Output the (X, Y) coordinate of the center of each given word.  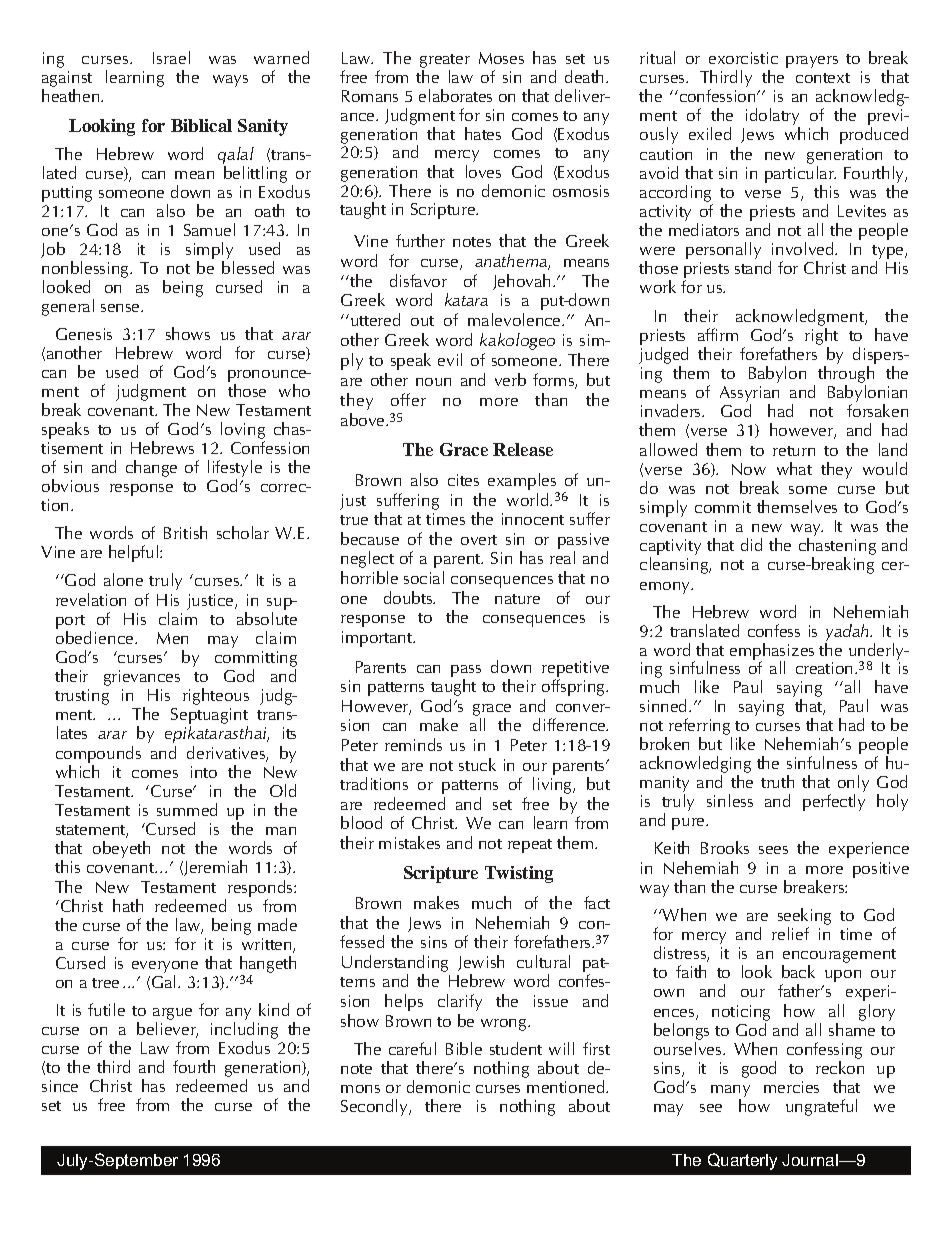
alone (123, 579)
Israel (171, 57)
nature (517, 599)
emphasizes (772, 652)
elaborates (455, 95)
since (60, 1086)
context (823, 78)
